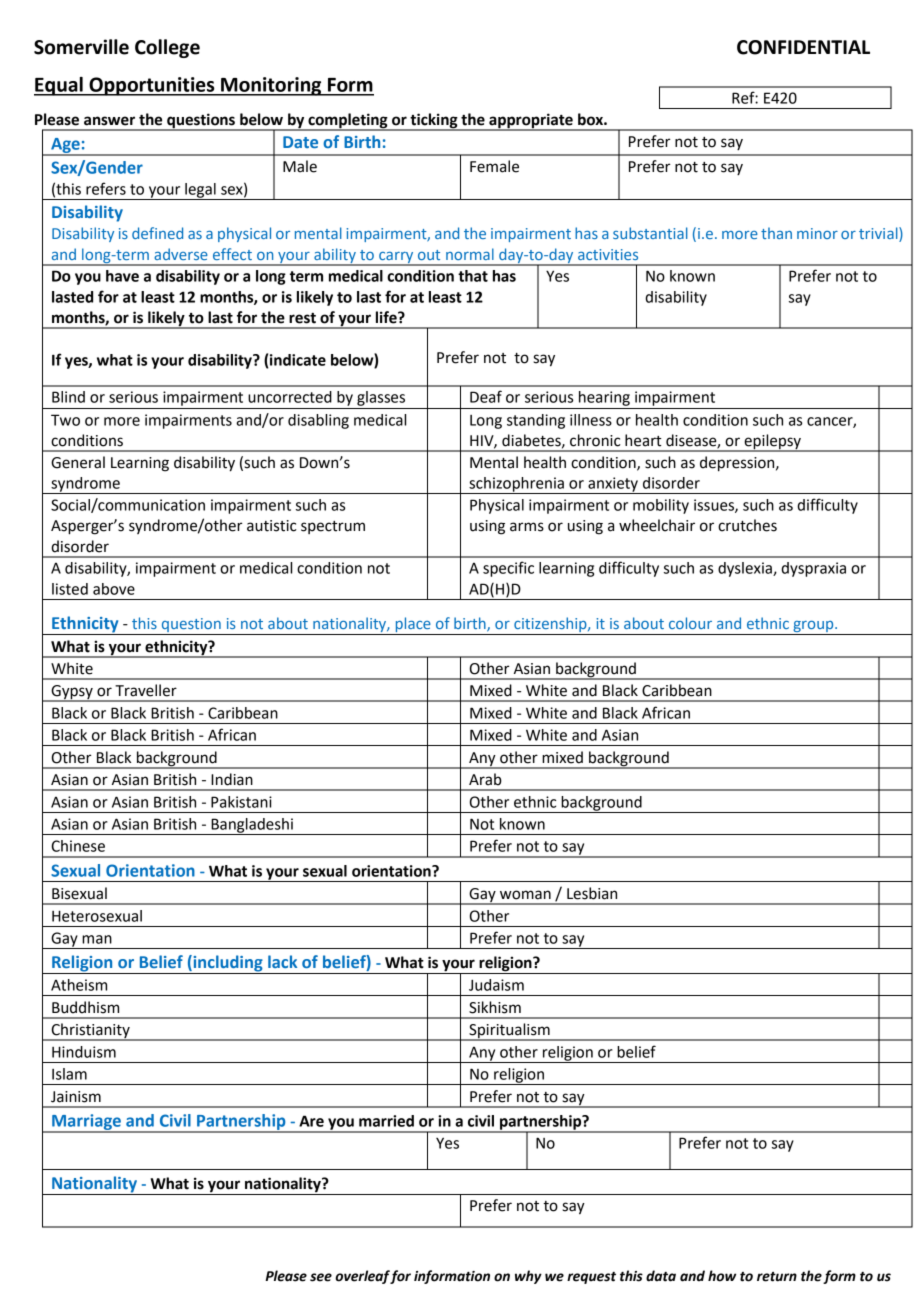 The width and height of the page is (924, 1308). What do you see at coordinates (772, 443) in the page?
I see `epilepsy` at bounding box center [772, 443].
